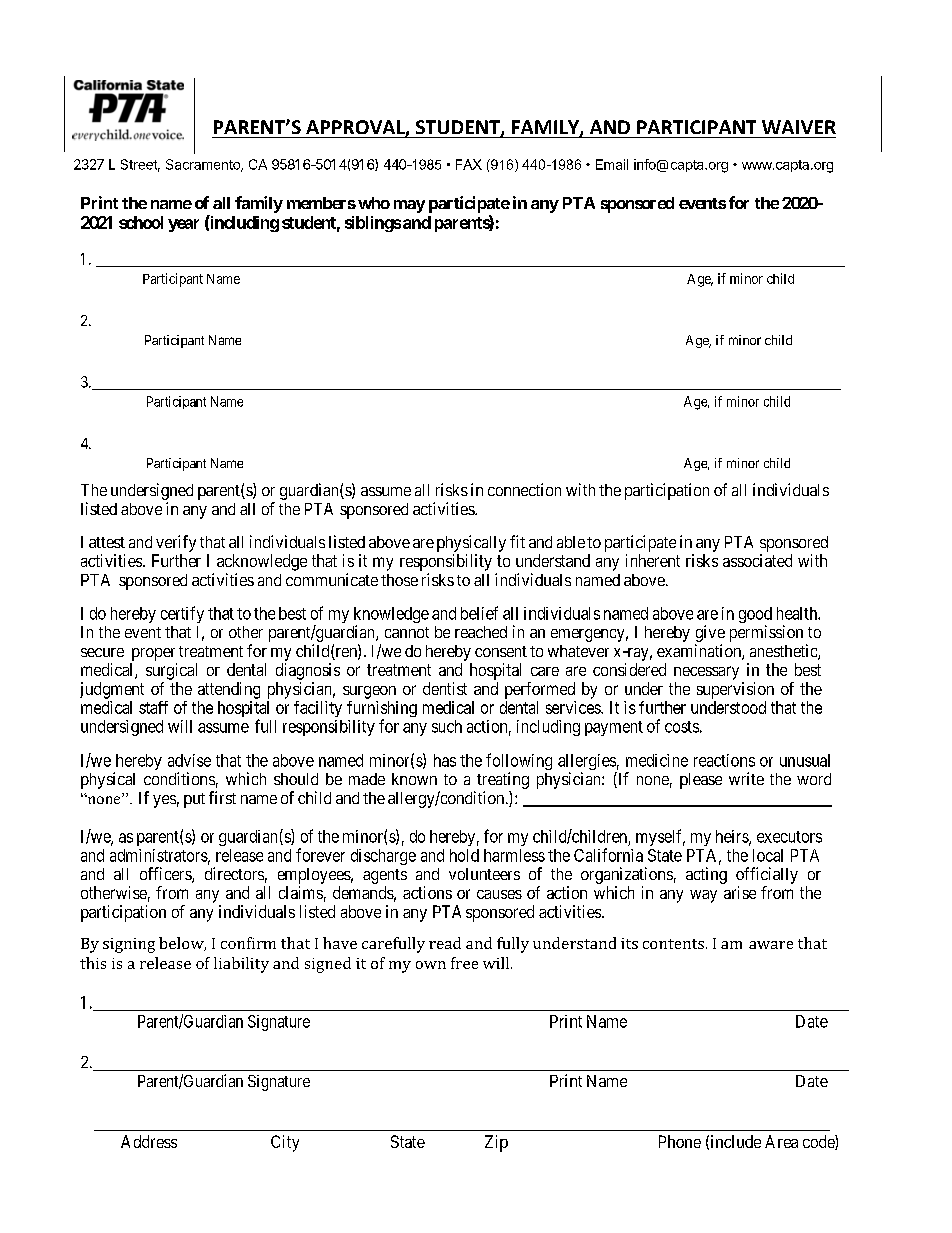  I want to click on known, so click(414, 779).
